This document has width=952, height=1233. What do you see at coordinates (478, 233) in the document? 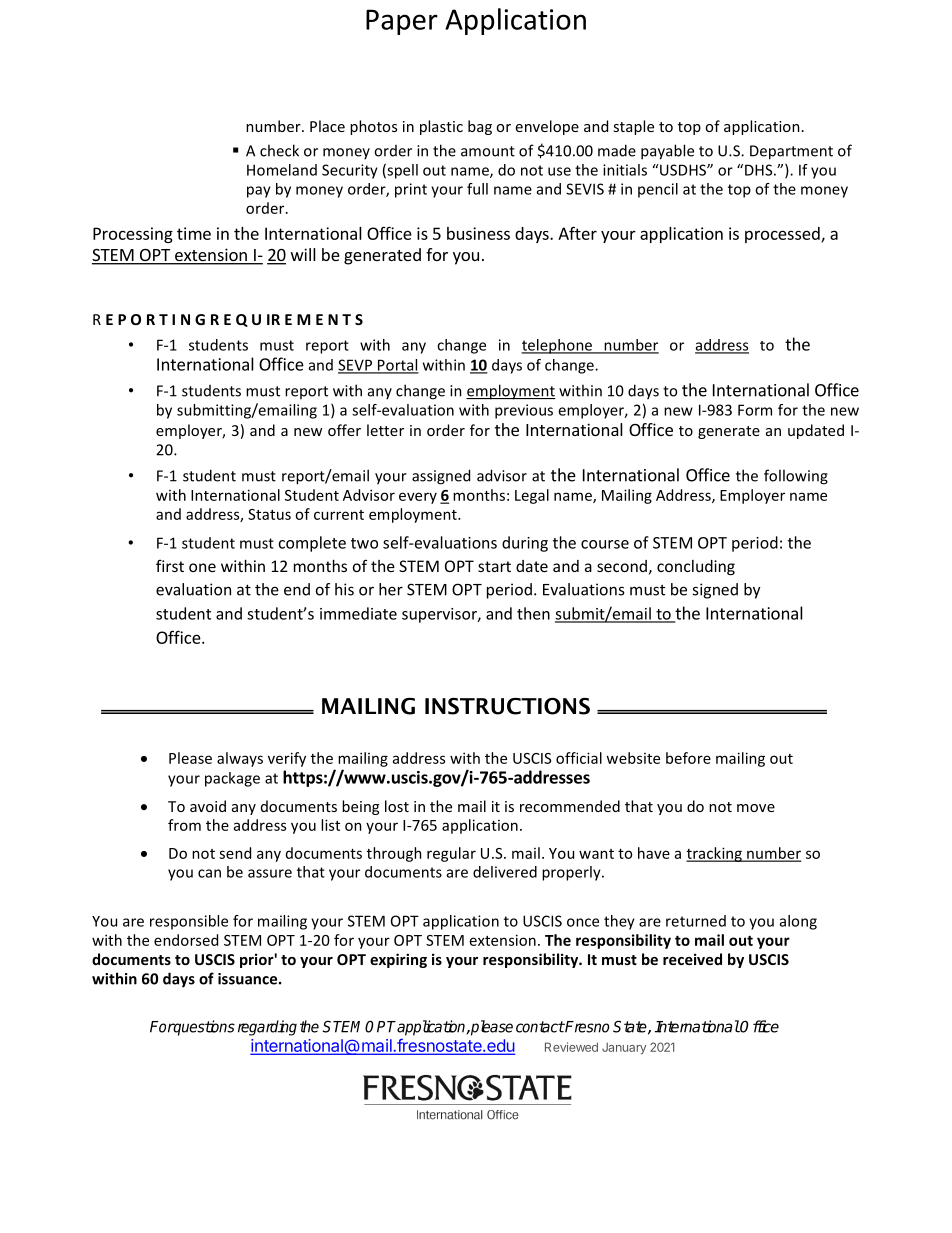
I see `business` at bounding box center [478, 233].
